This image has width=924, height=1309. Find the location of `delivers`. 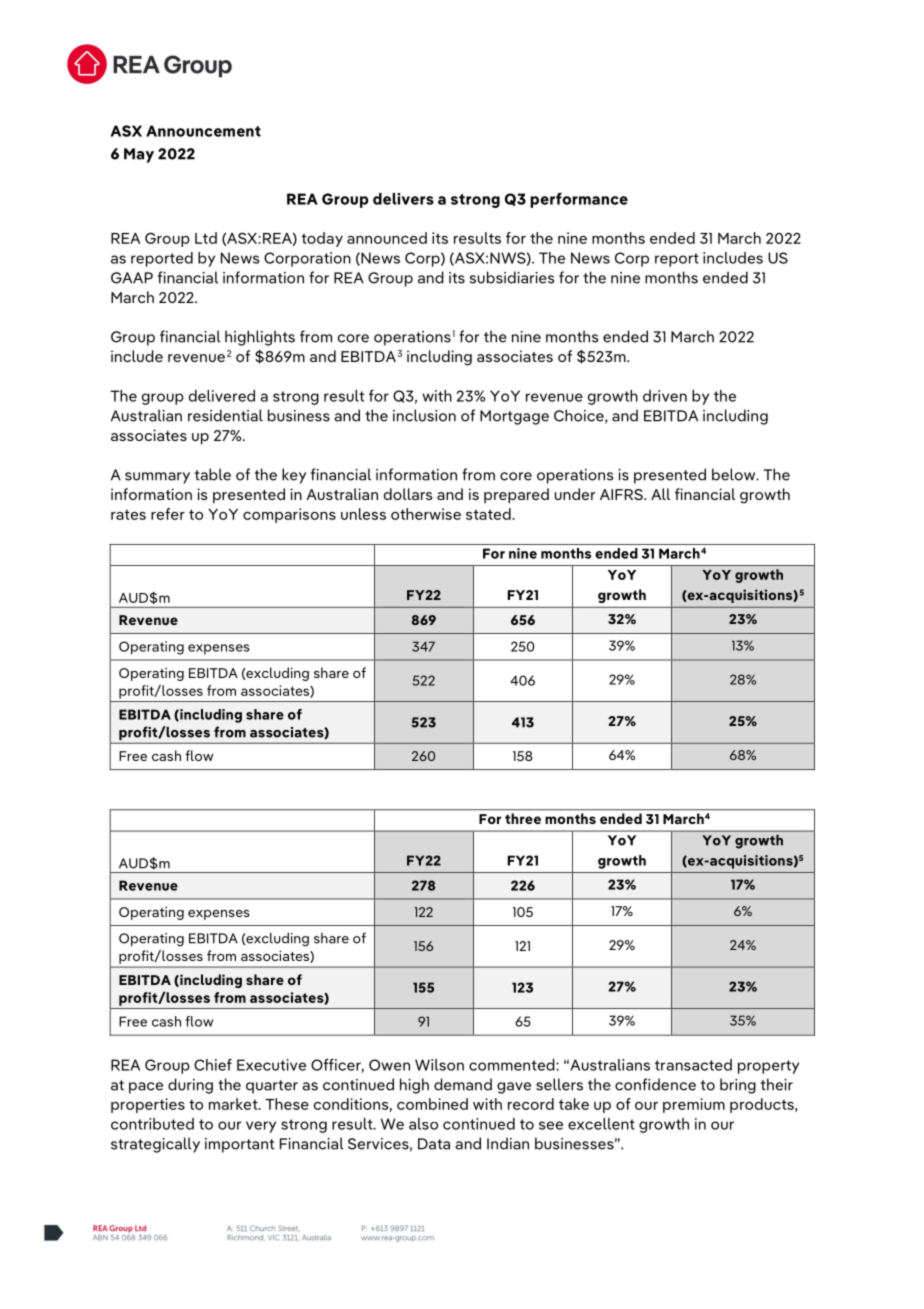

delivers is located at coordinates (403, 199).
